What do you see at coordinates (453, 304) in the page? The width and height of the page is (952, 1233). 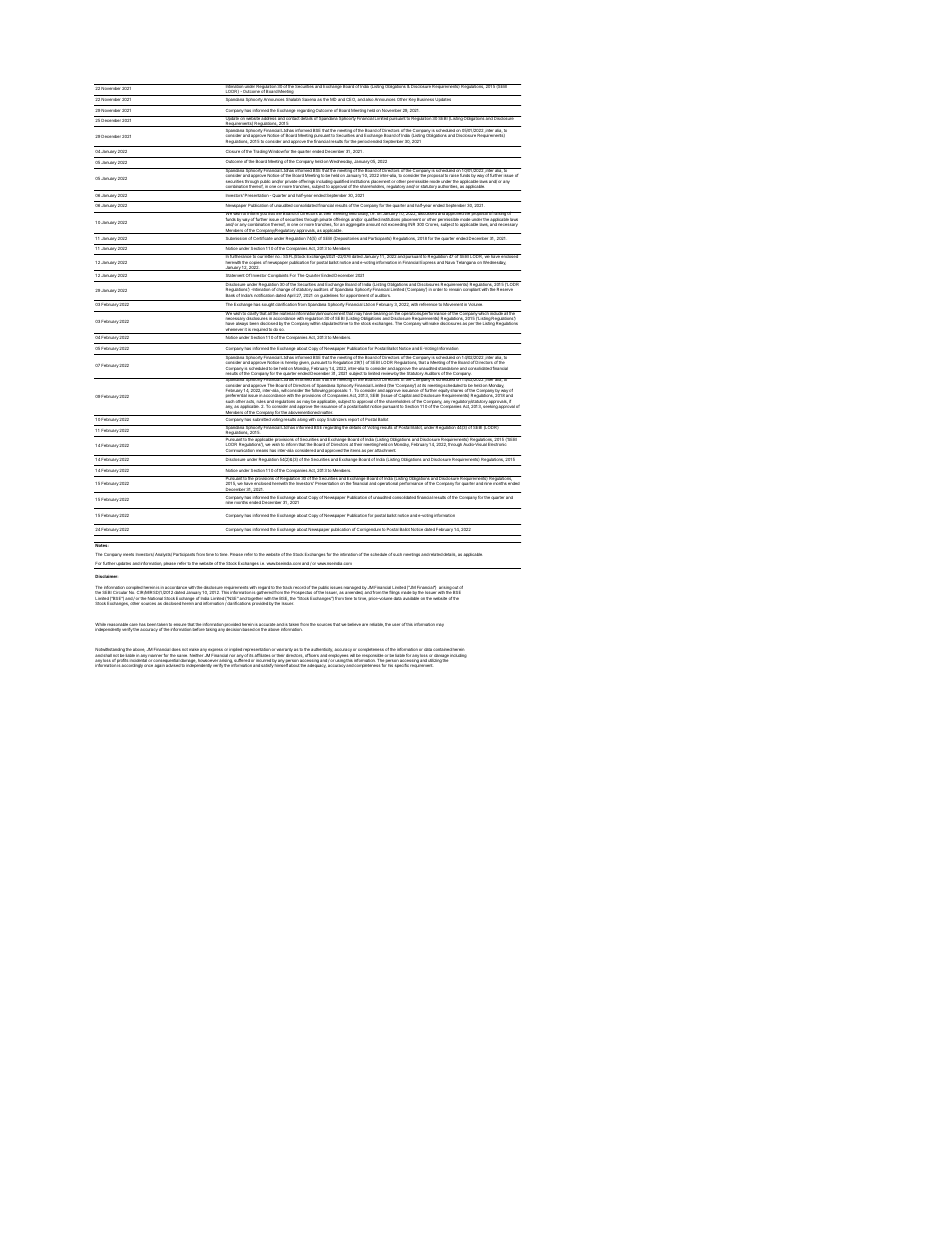 I see `Movement` at bounding box center [453, 304].
